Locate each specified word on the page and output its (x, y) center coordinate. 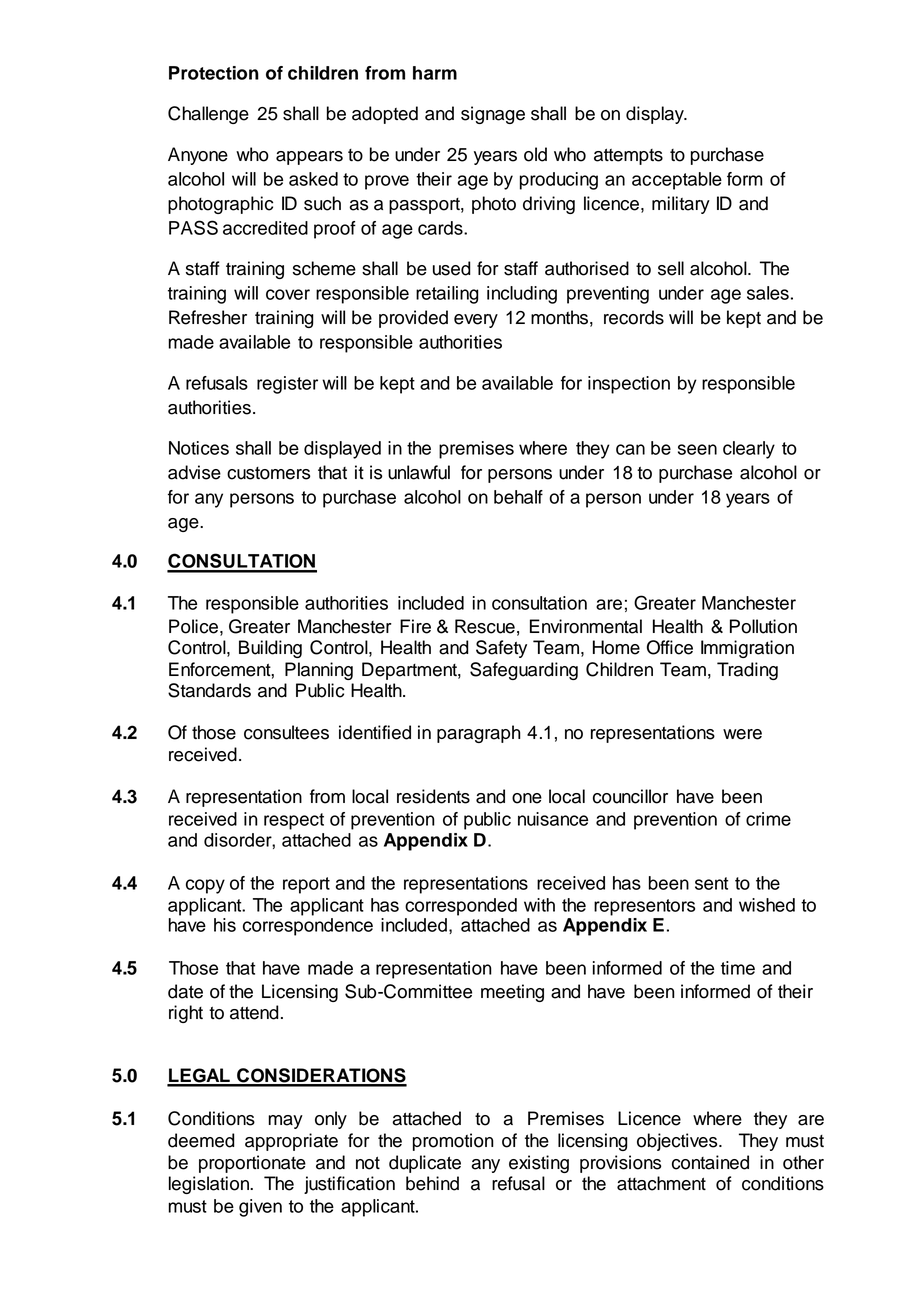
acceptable (677, 181)
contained (710, 1162)
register (287, 385)
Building (270, 649)
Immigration (747, 649)
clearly (749, 450)
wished (767, 905)
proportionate (252, 1164)
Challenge (208, 115)
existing (539, 1164)
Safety (501, 649)
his (225, 925)
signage (493, 115)
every (476, 321)
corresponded (461, 907)
